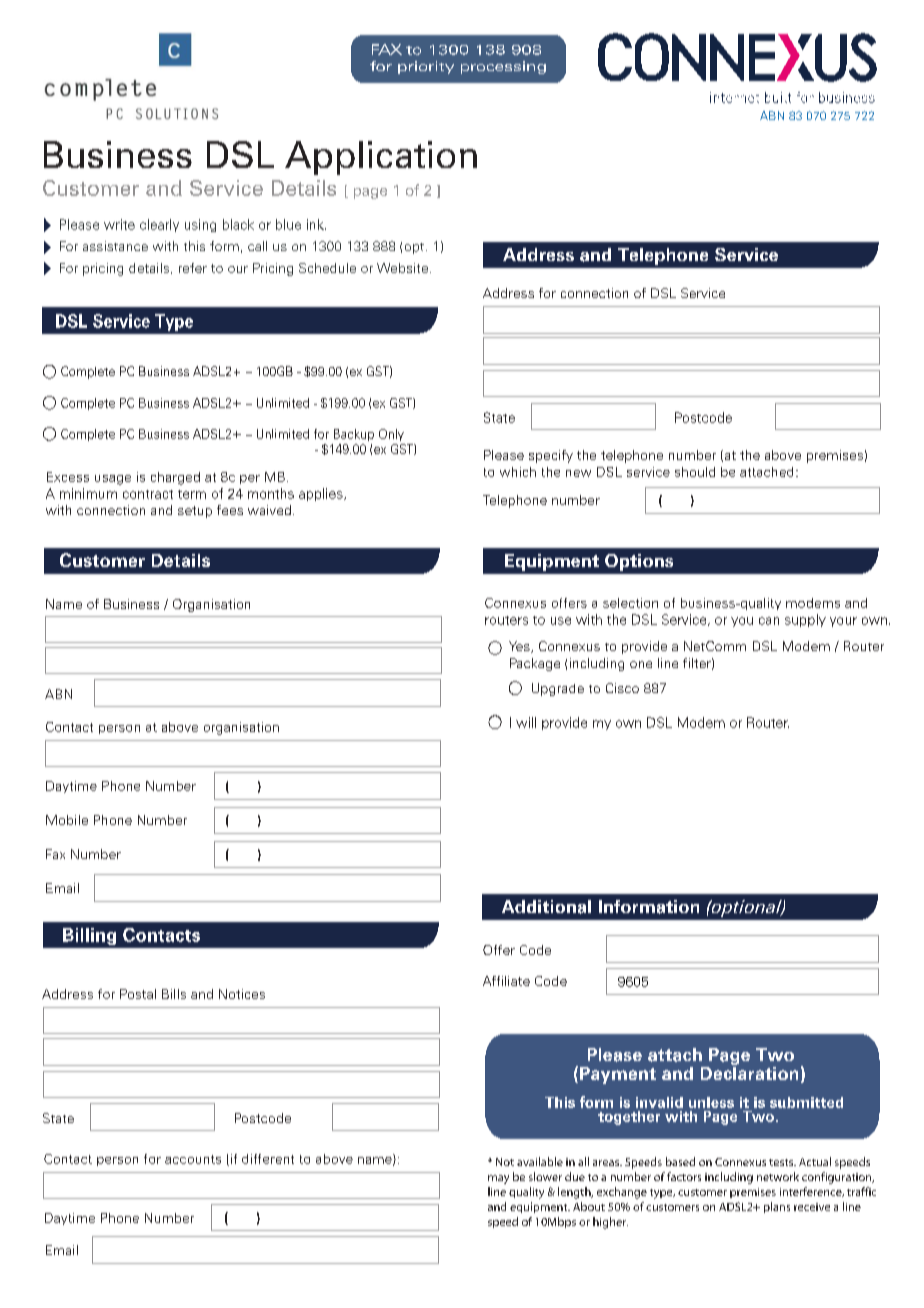  I want to click on should, so click(695, 472).
